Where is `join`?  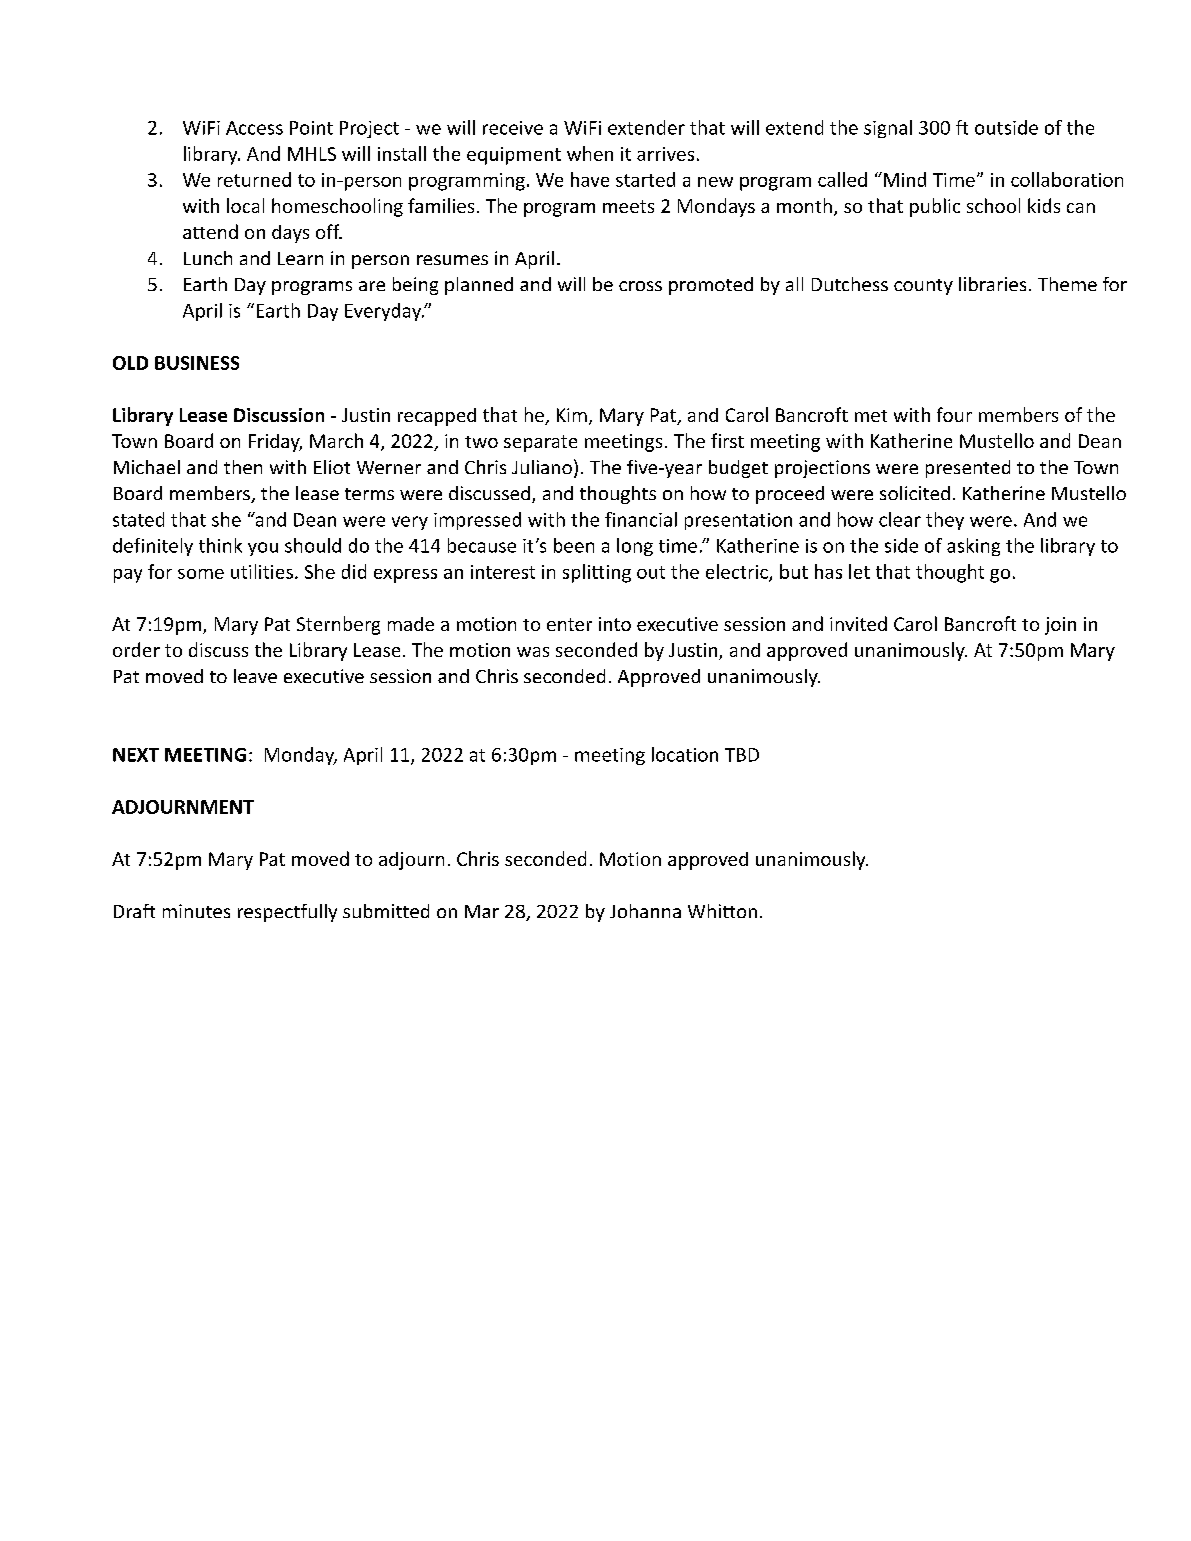 join is located at coordinates (1060, 626).
